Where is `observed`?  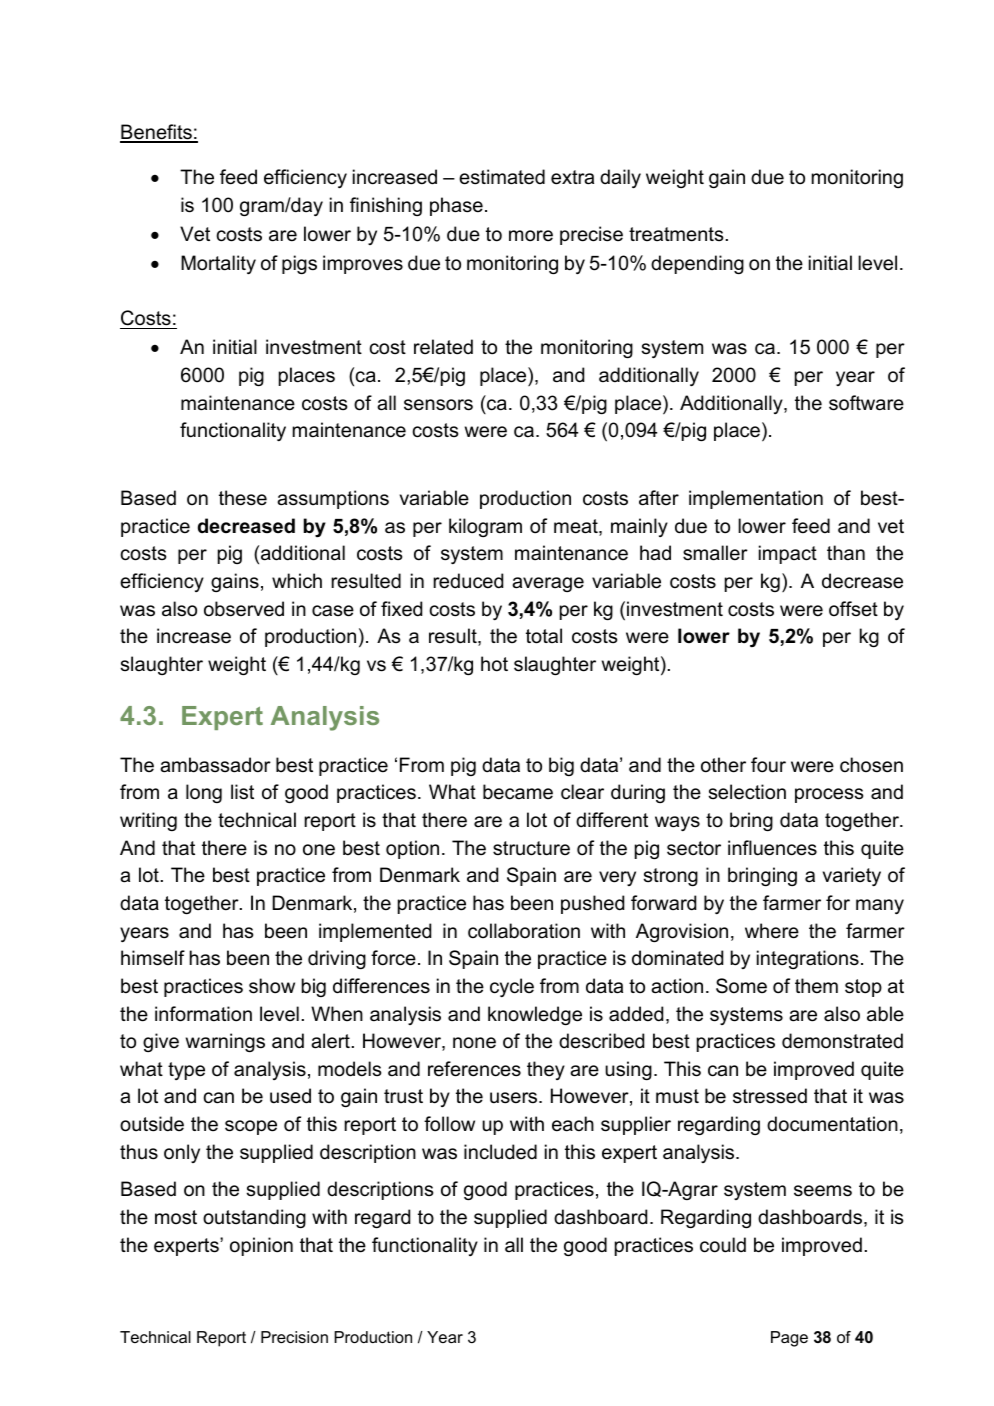
observed is located at coordinates (244, 609).
